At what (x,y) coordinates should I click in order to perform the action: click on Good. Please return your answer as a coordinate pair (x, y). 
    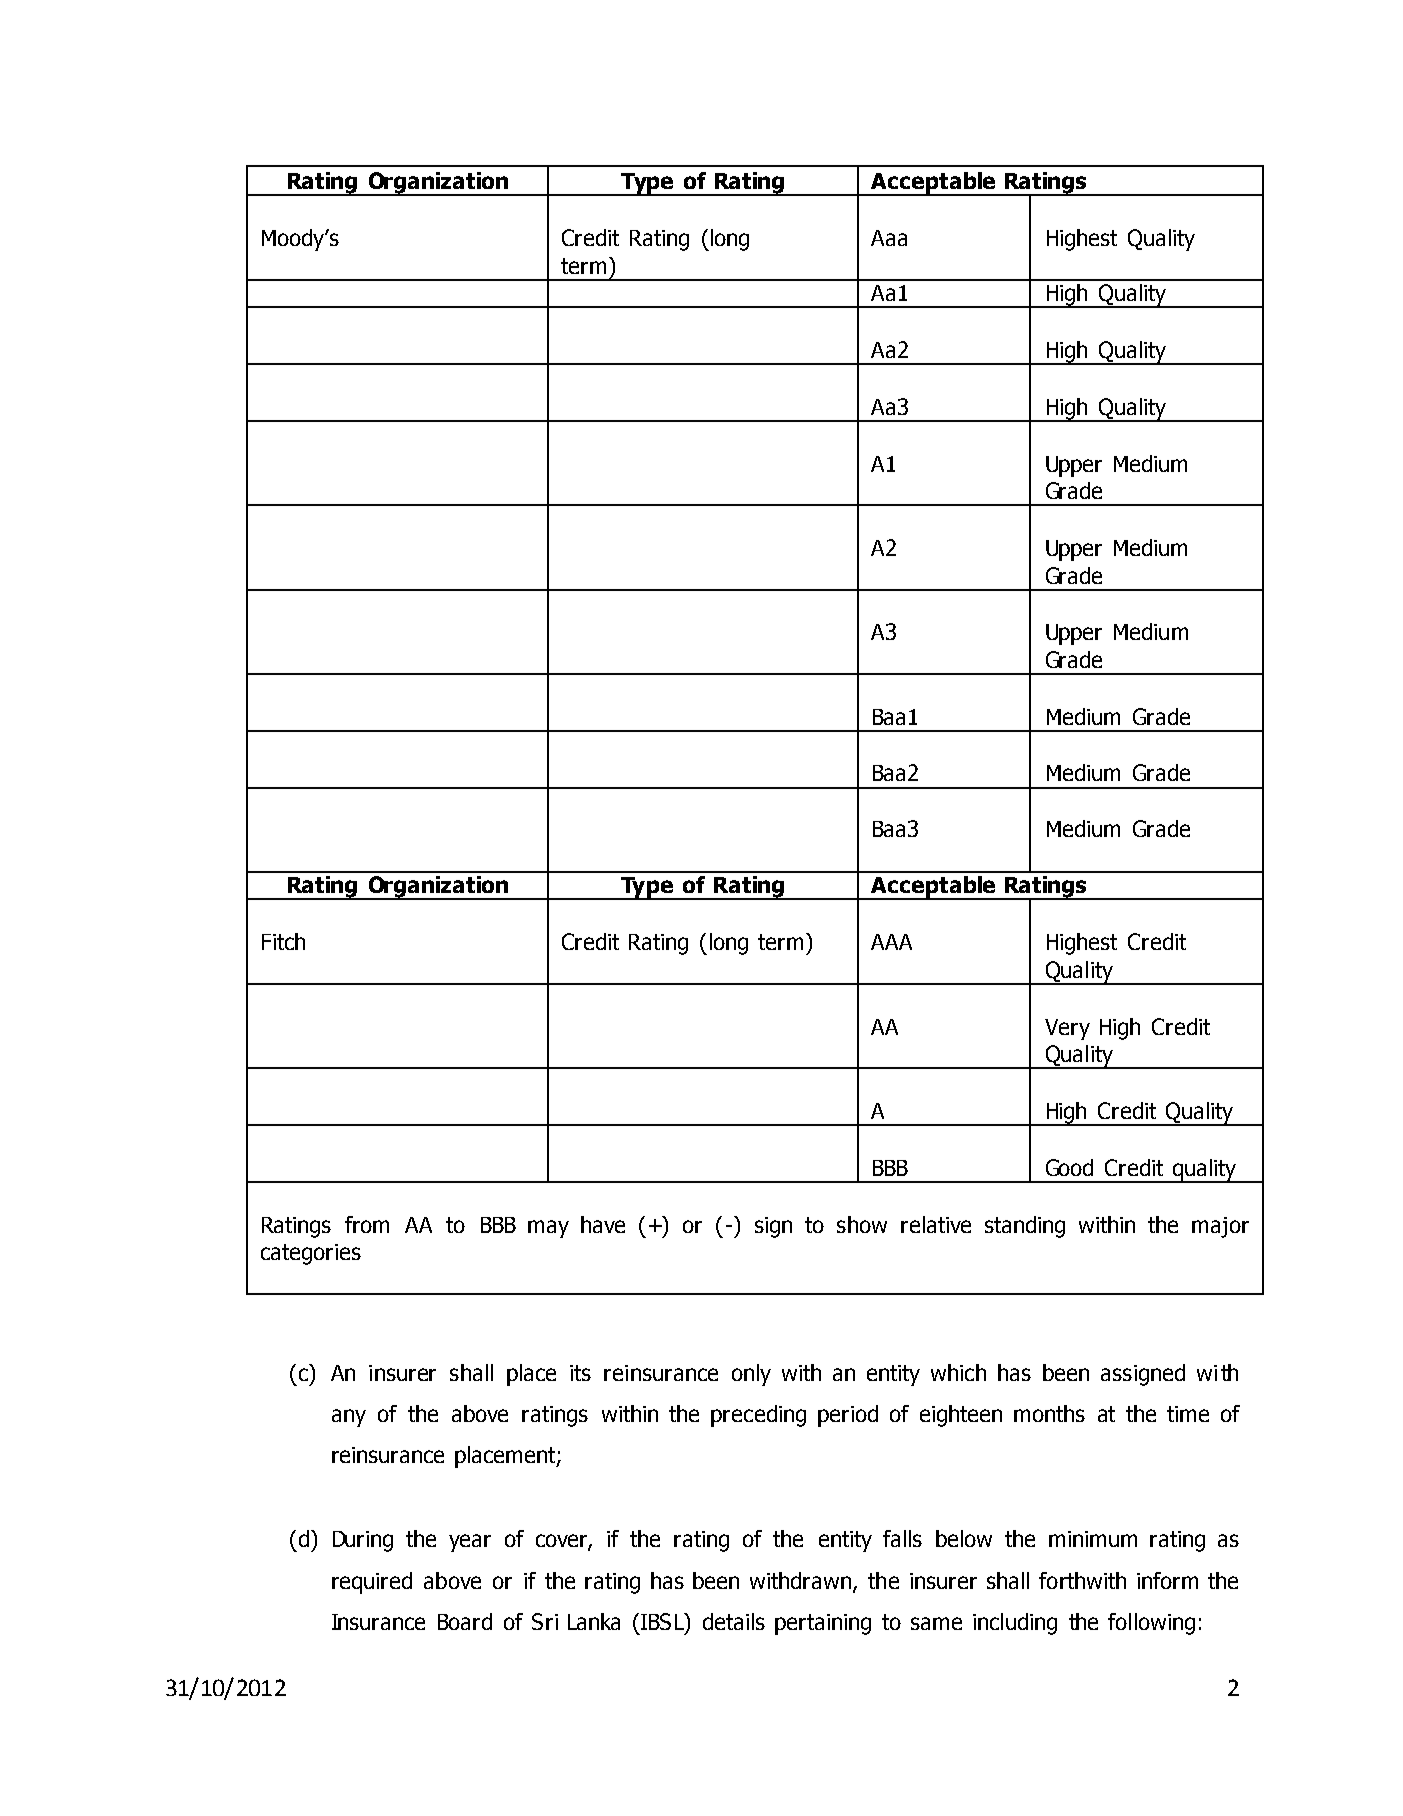
    Looking at the image, I should click on (1069, 1167).
